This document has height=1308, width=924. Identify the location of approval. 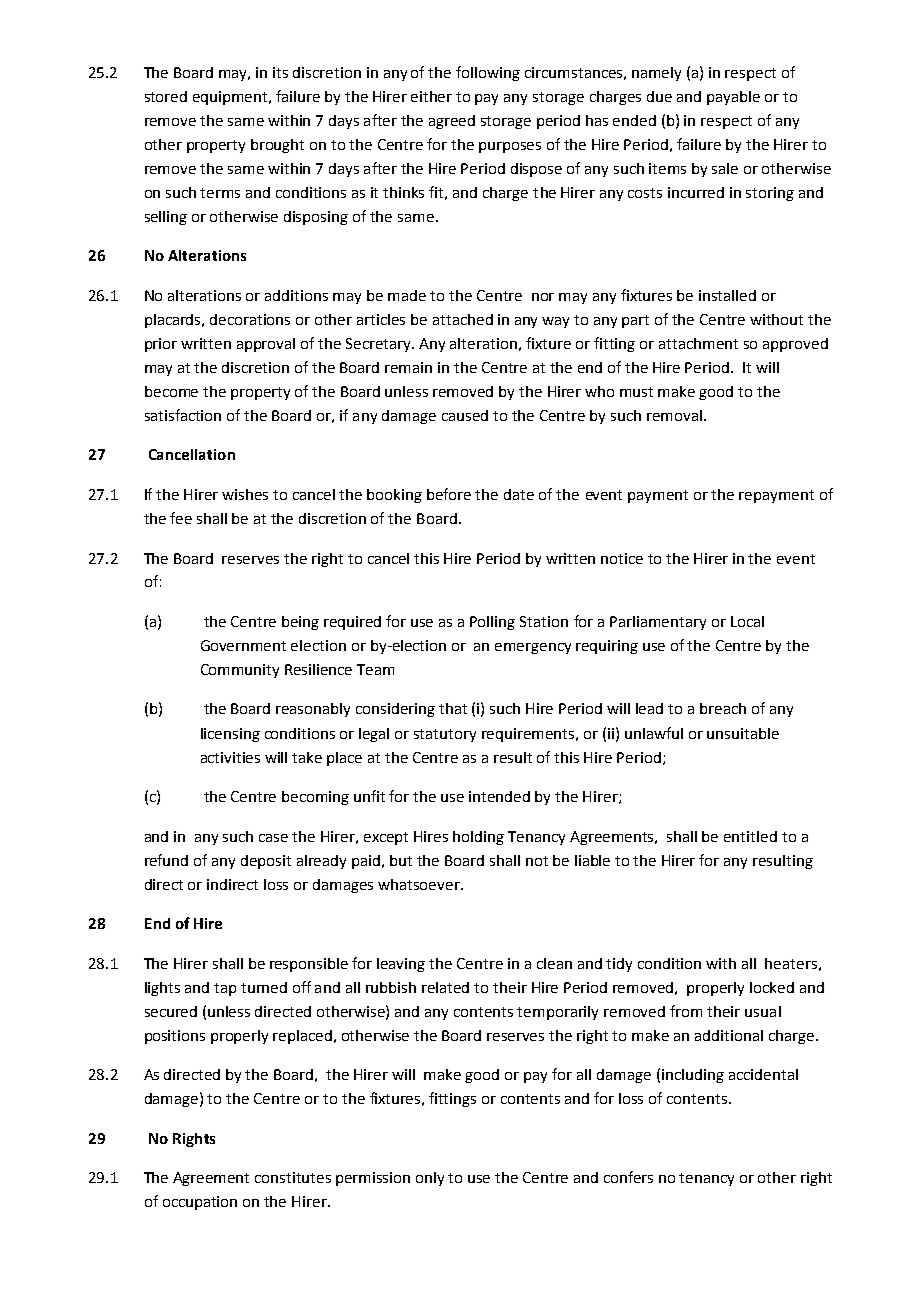
(266, 345).
